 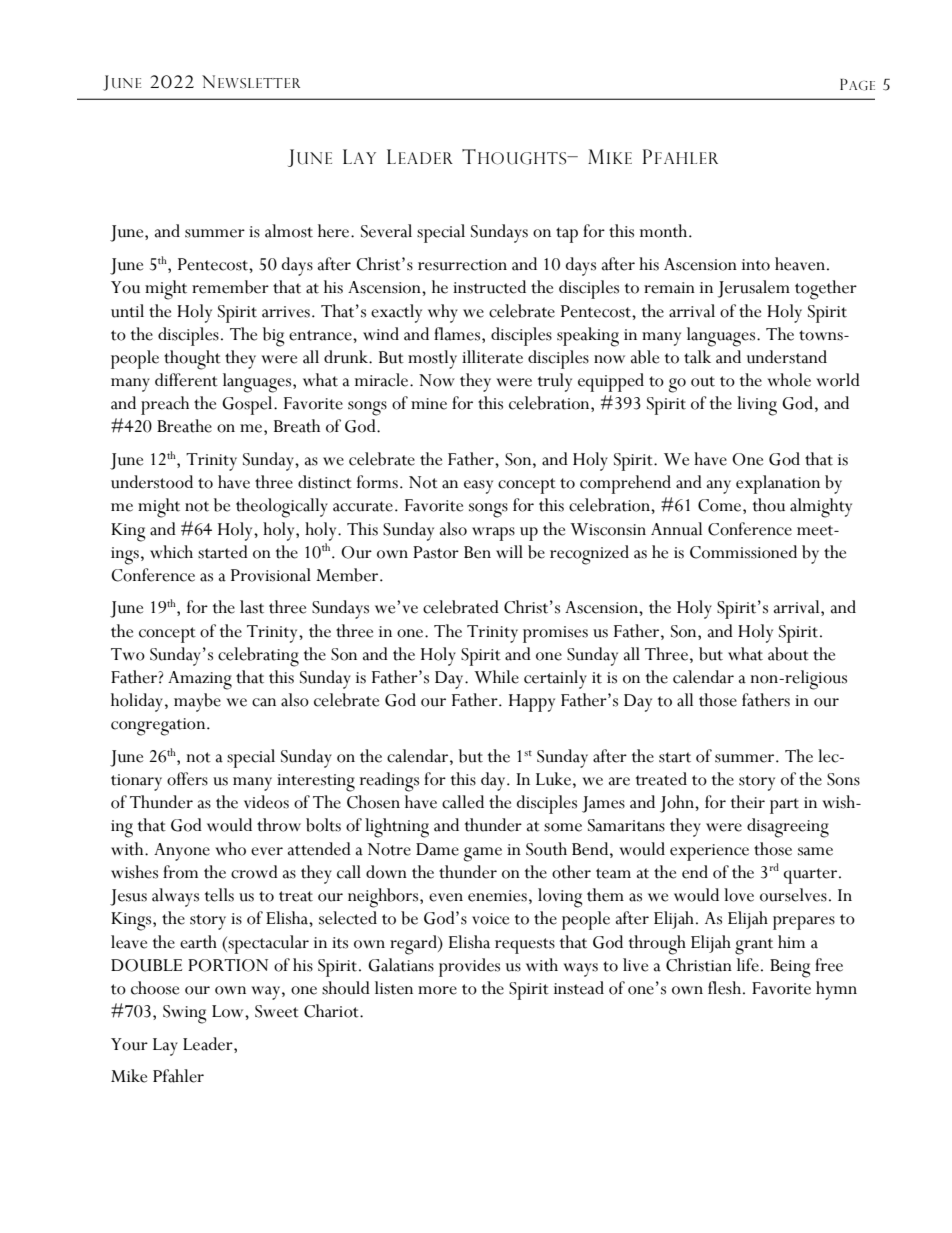 I want to click on more, so click(x=437, y=990).
